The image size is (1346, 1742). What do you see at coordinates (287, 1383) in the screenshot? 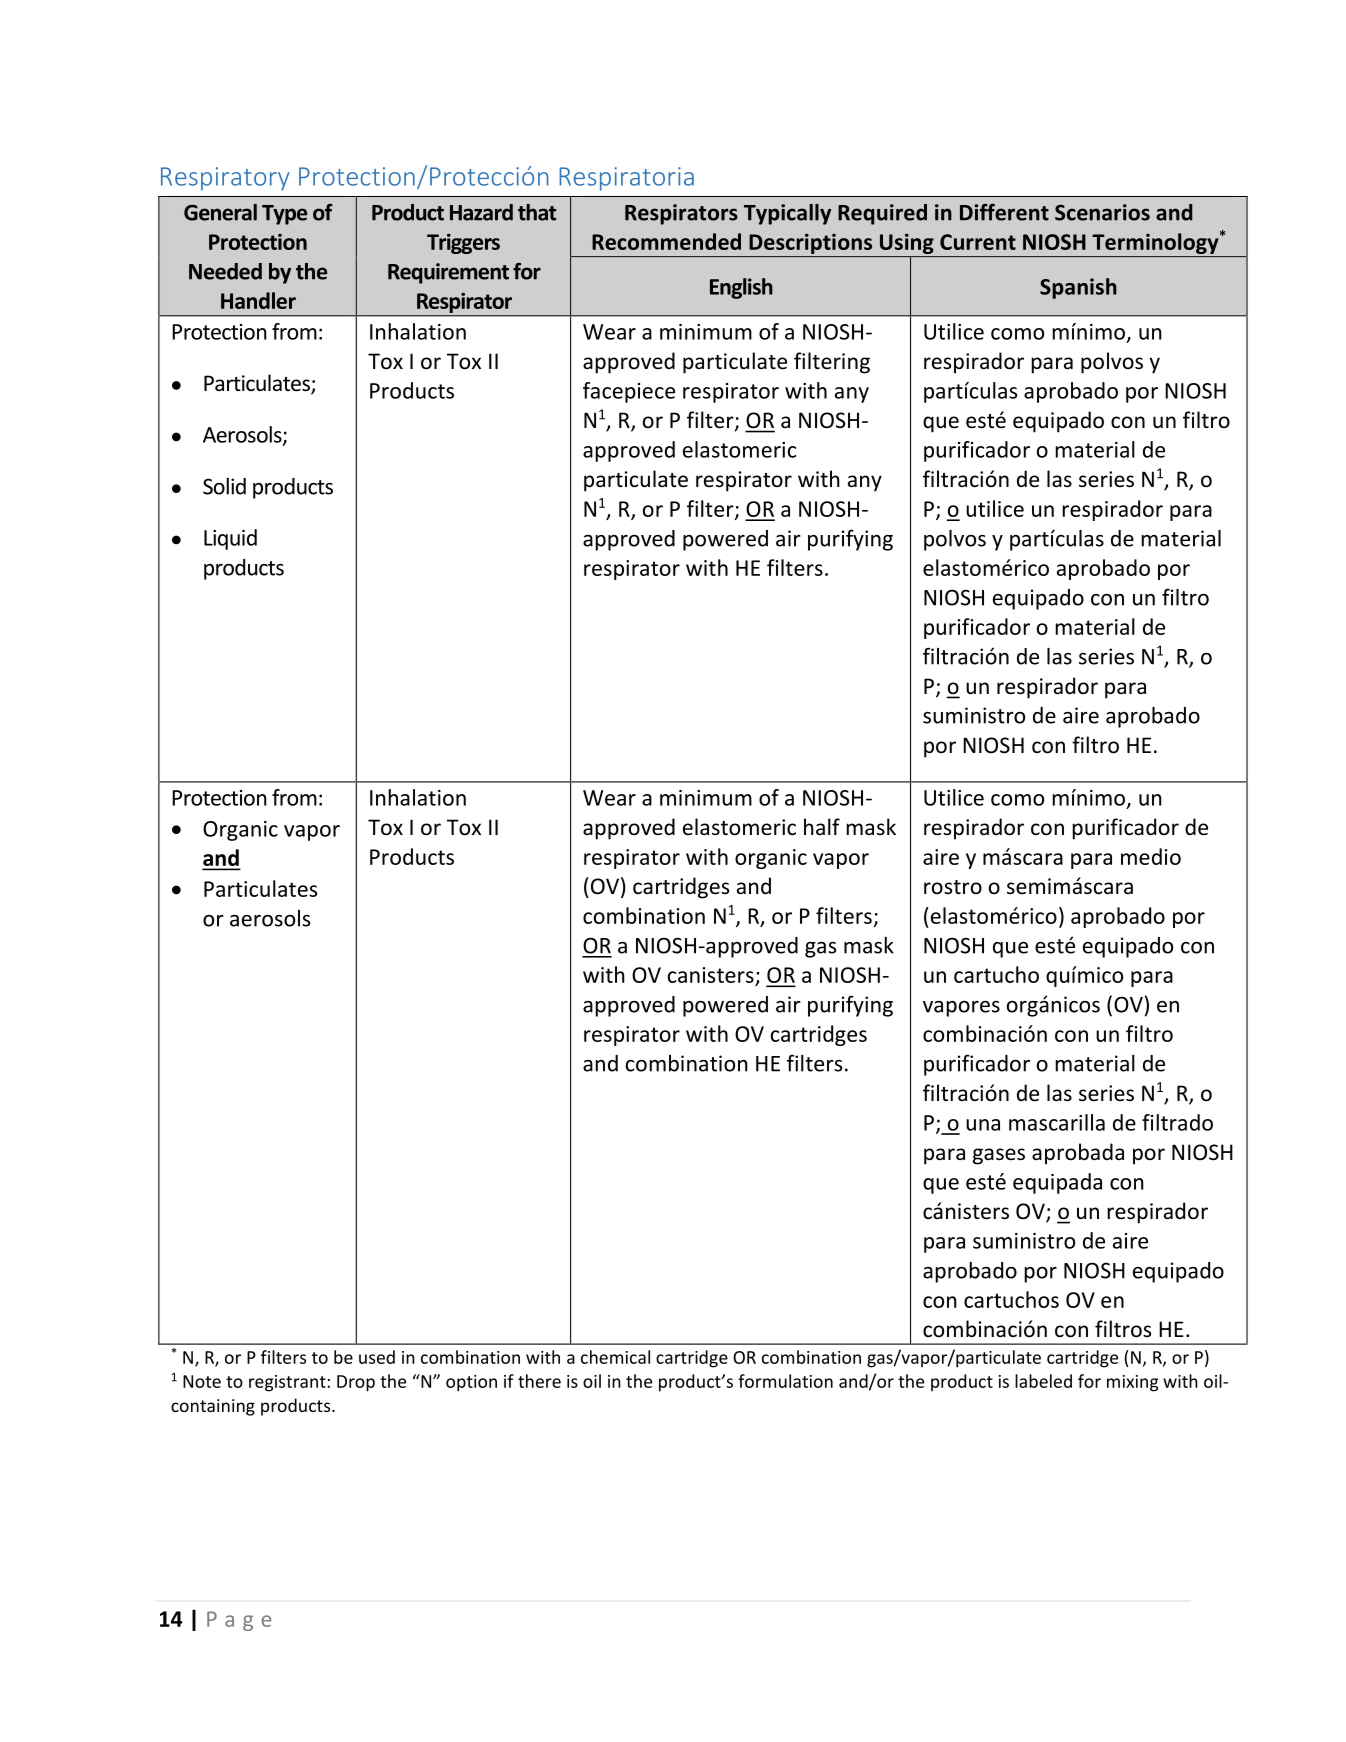
I see `registrant` at bounding box center [287, 1383].
